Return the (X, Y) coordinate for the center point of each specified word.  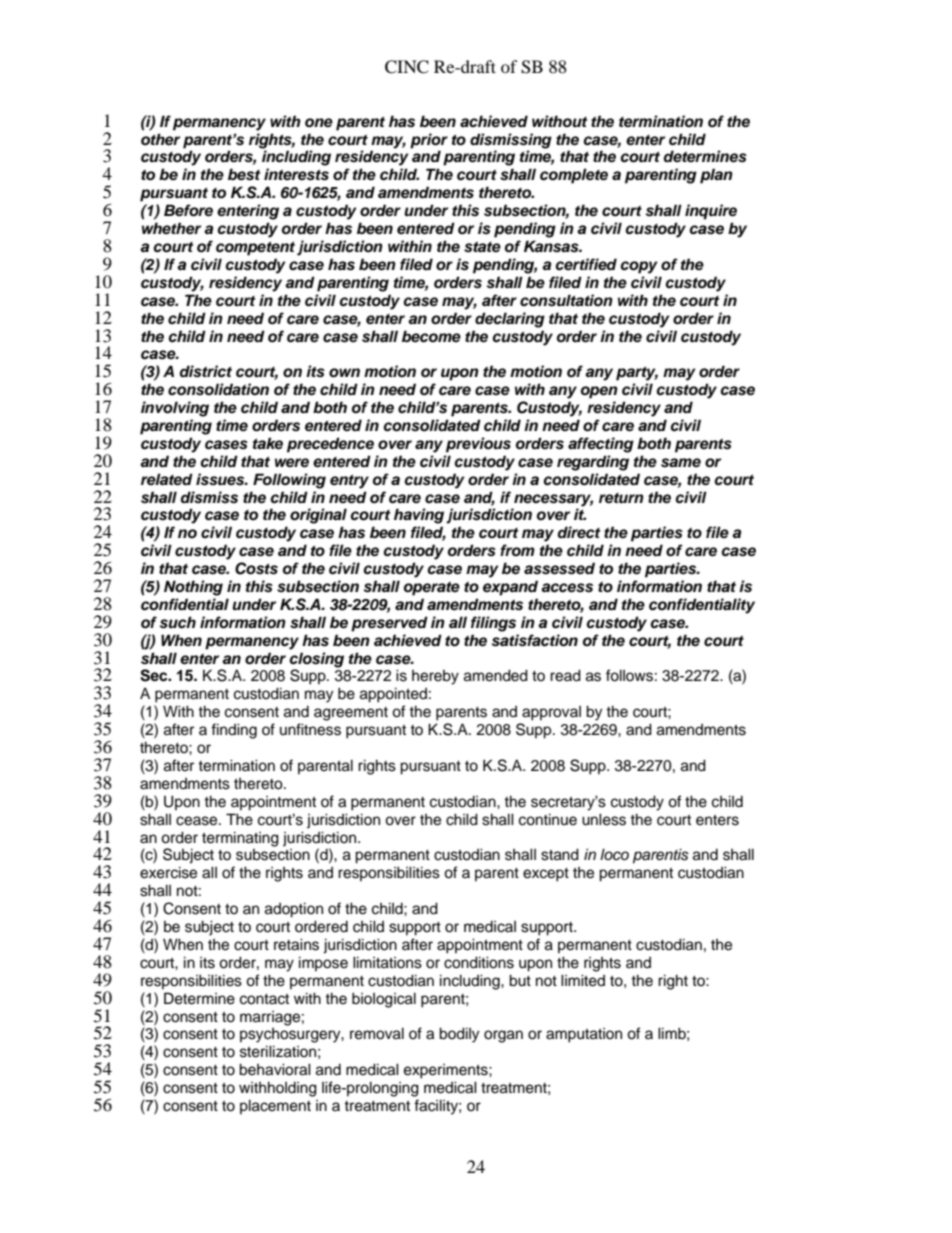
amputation (584, 1035)
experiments (447, 1071)
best (244, 174)
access (567, 588)
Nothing (193, 588)
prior (429, 141)
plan (716, 176)
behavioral (275, 1069)
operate (432, 588)
